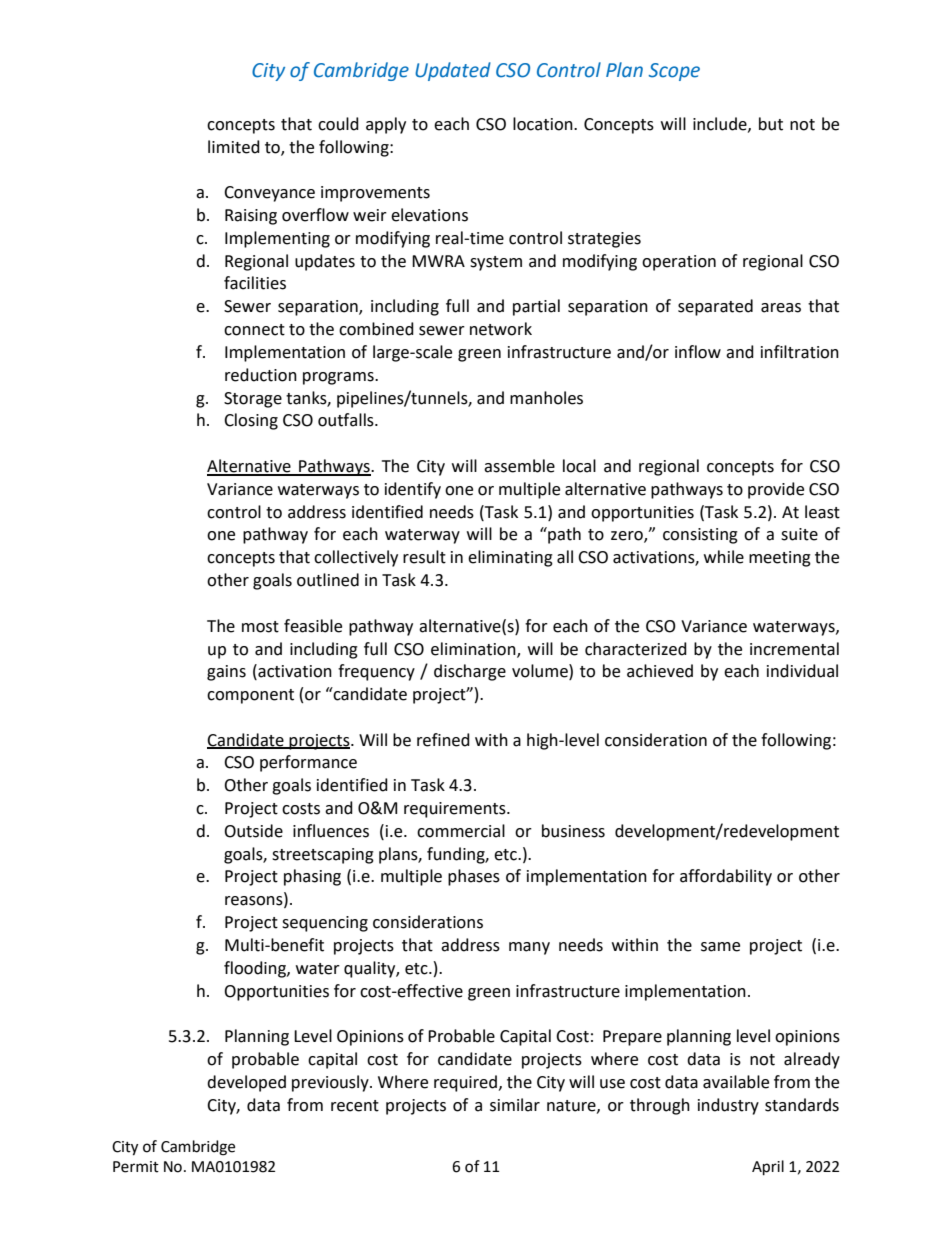  What do you see at coordinates (474, 649) in the page?
I see `elimination` at bounding box center [474, 649].
